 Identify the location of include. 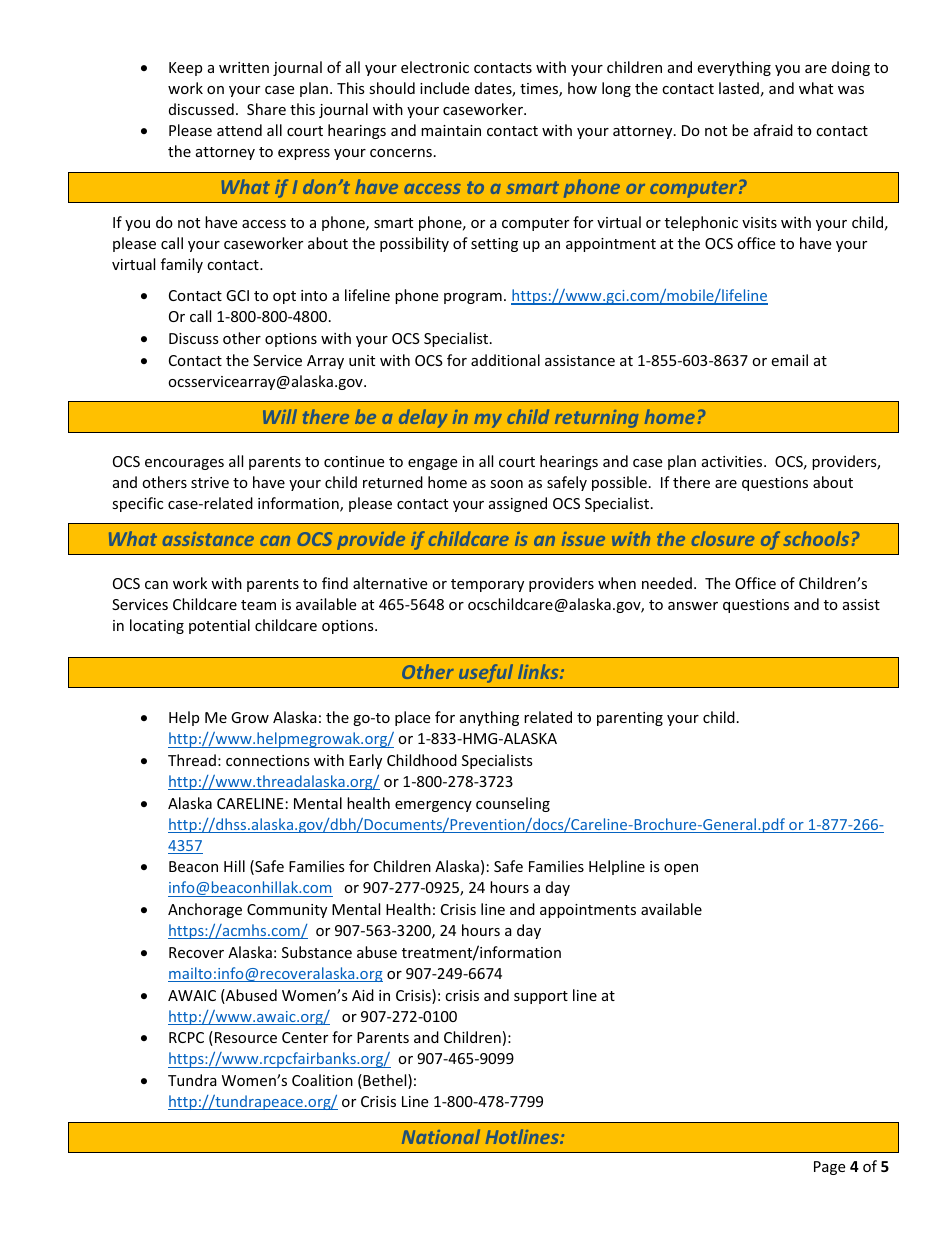
(444, 88).
